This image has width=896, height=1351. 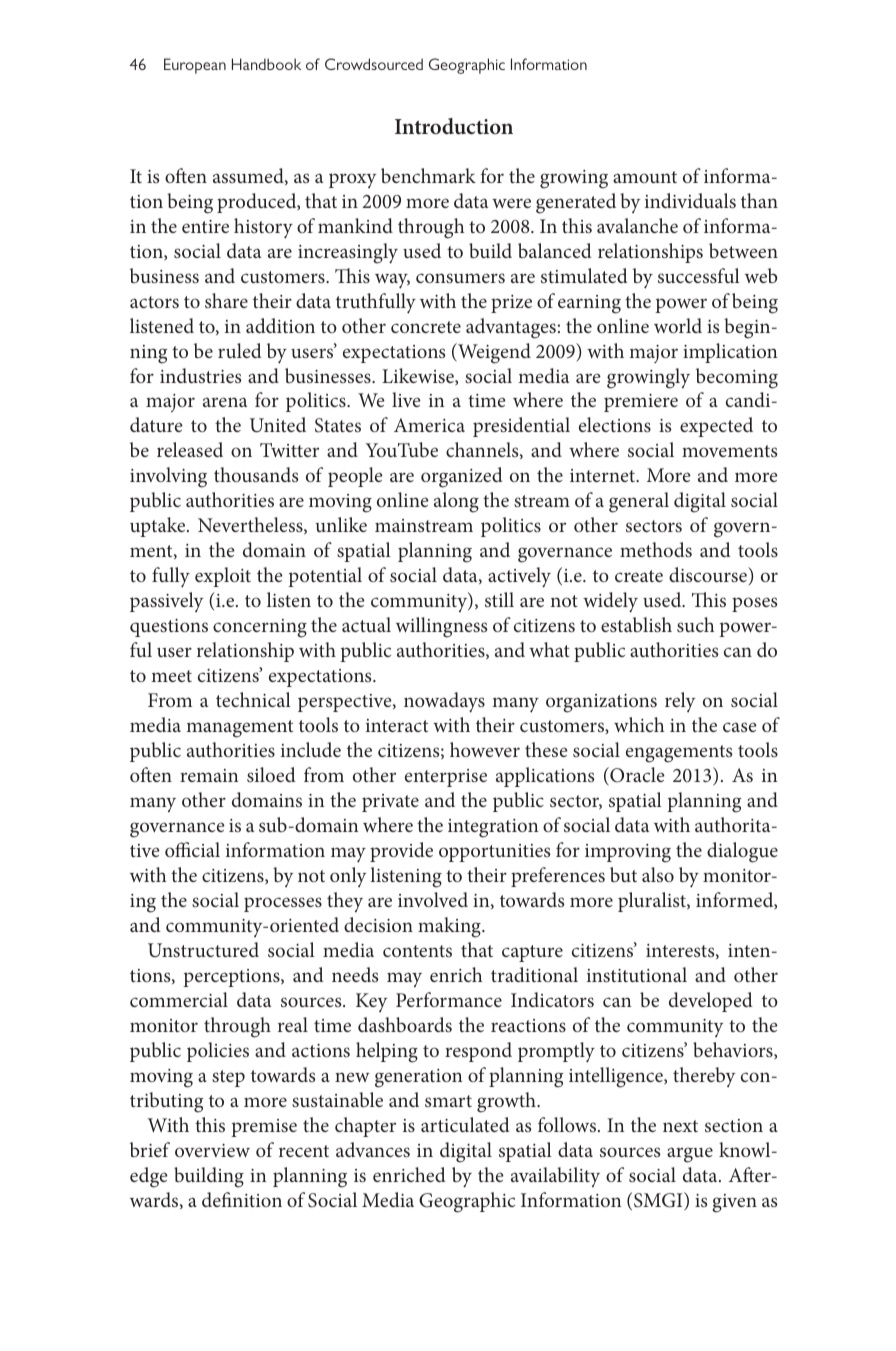 I want to click on however, so click(x=485, y=749).
